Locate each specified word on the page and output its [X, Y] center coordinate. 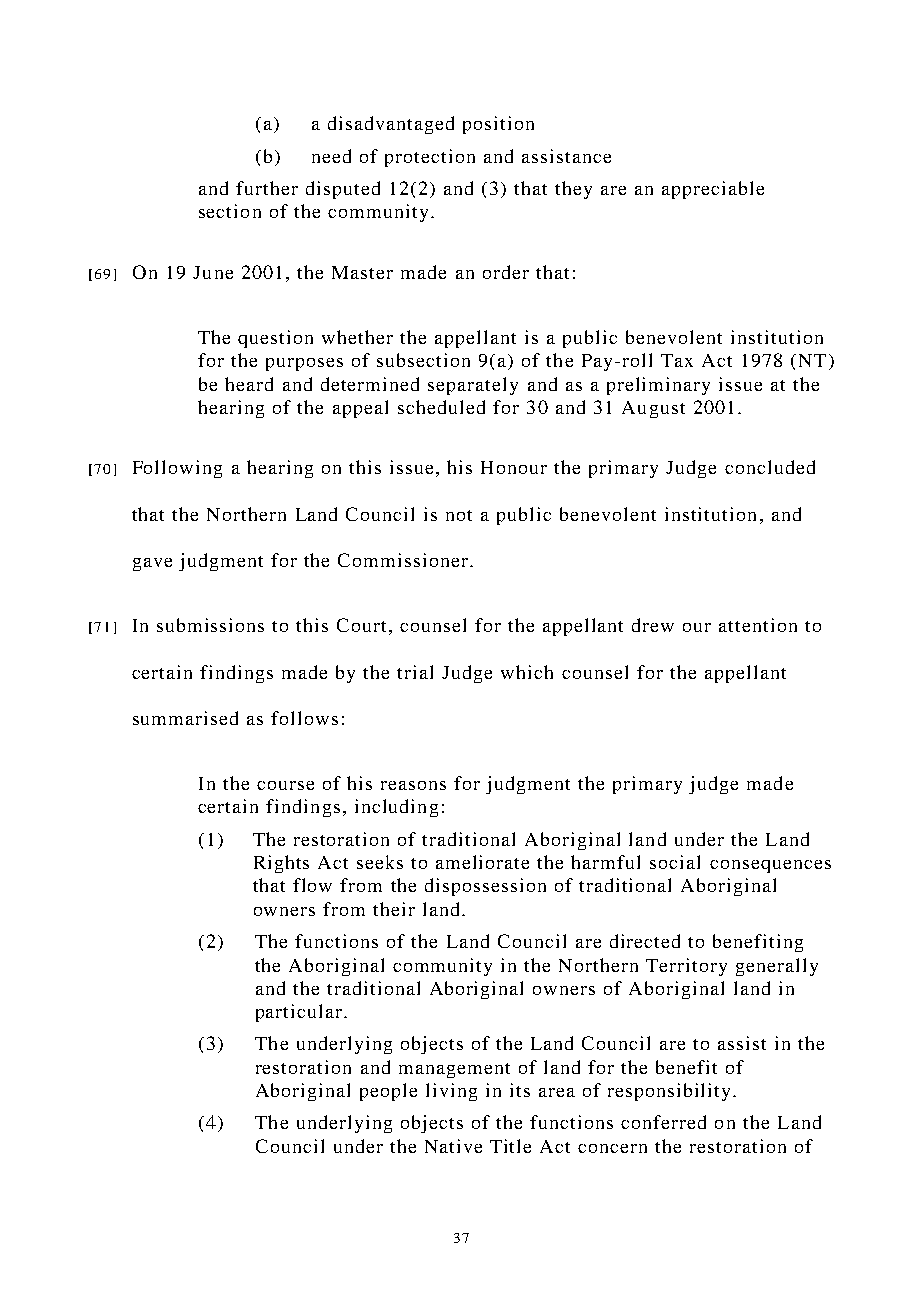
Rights [281, 864]
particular [300, 1013]
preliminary [658, 386]
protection [430, 158]
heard [249, 384]
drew [653, 625]
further [267, 188]
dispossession [485, 887]
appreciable [713, 190]
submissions [210, 625]
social [675, 862]
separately [473, 386]
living [451, 1092]
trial [415, 672]
